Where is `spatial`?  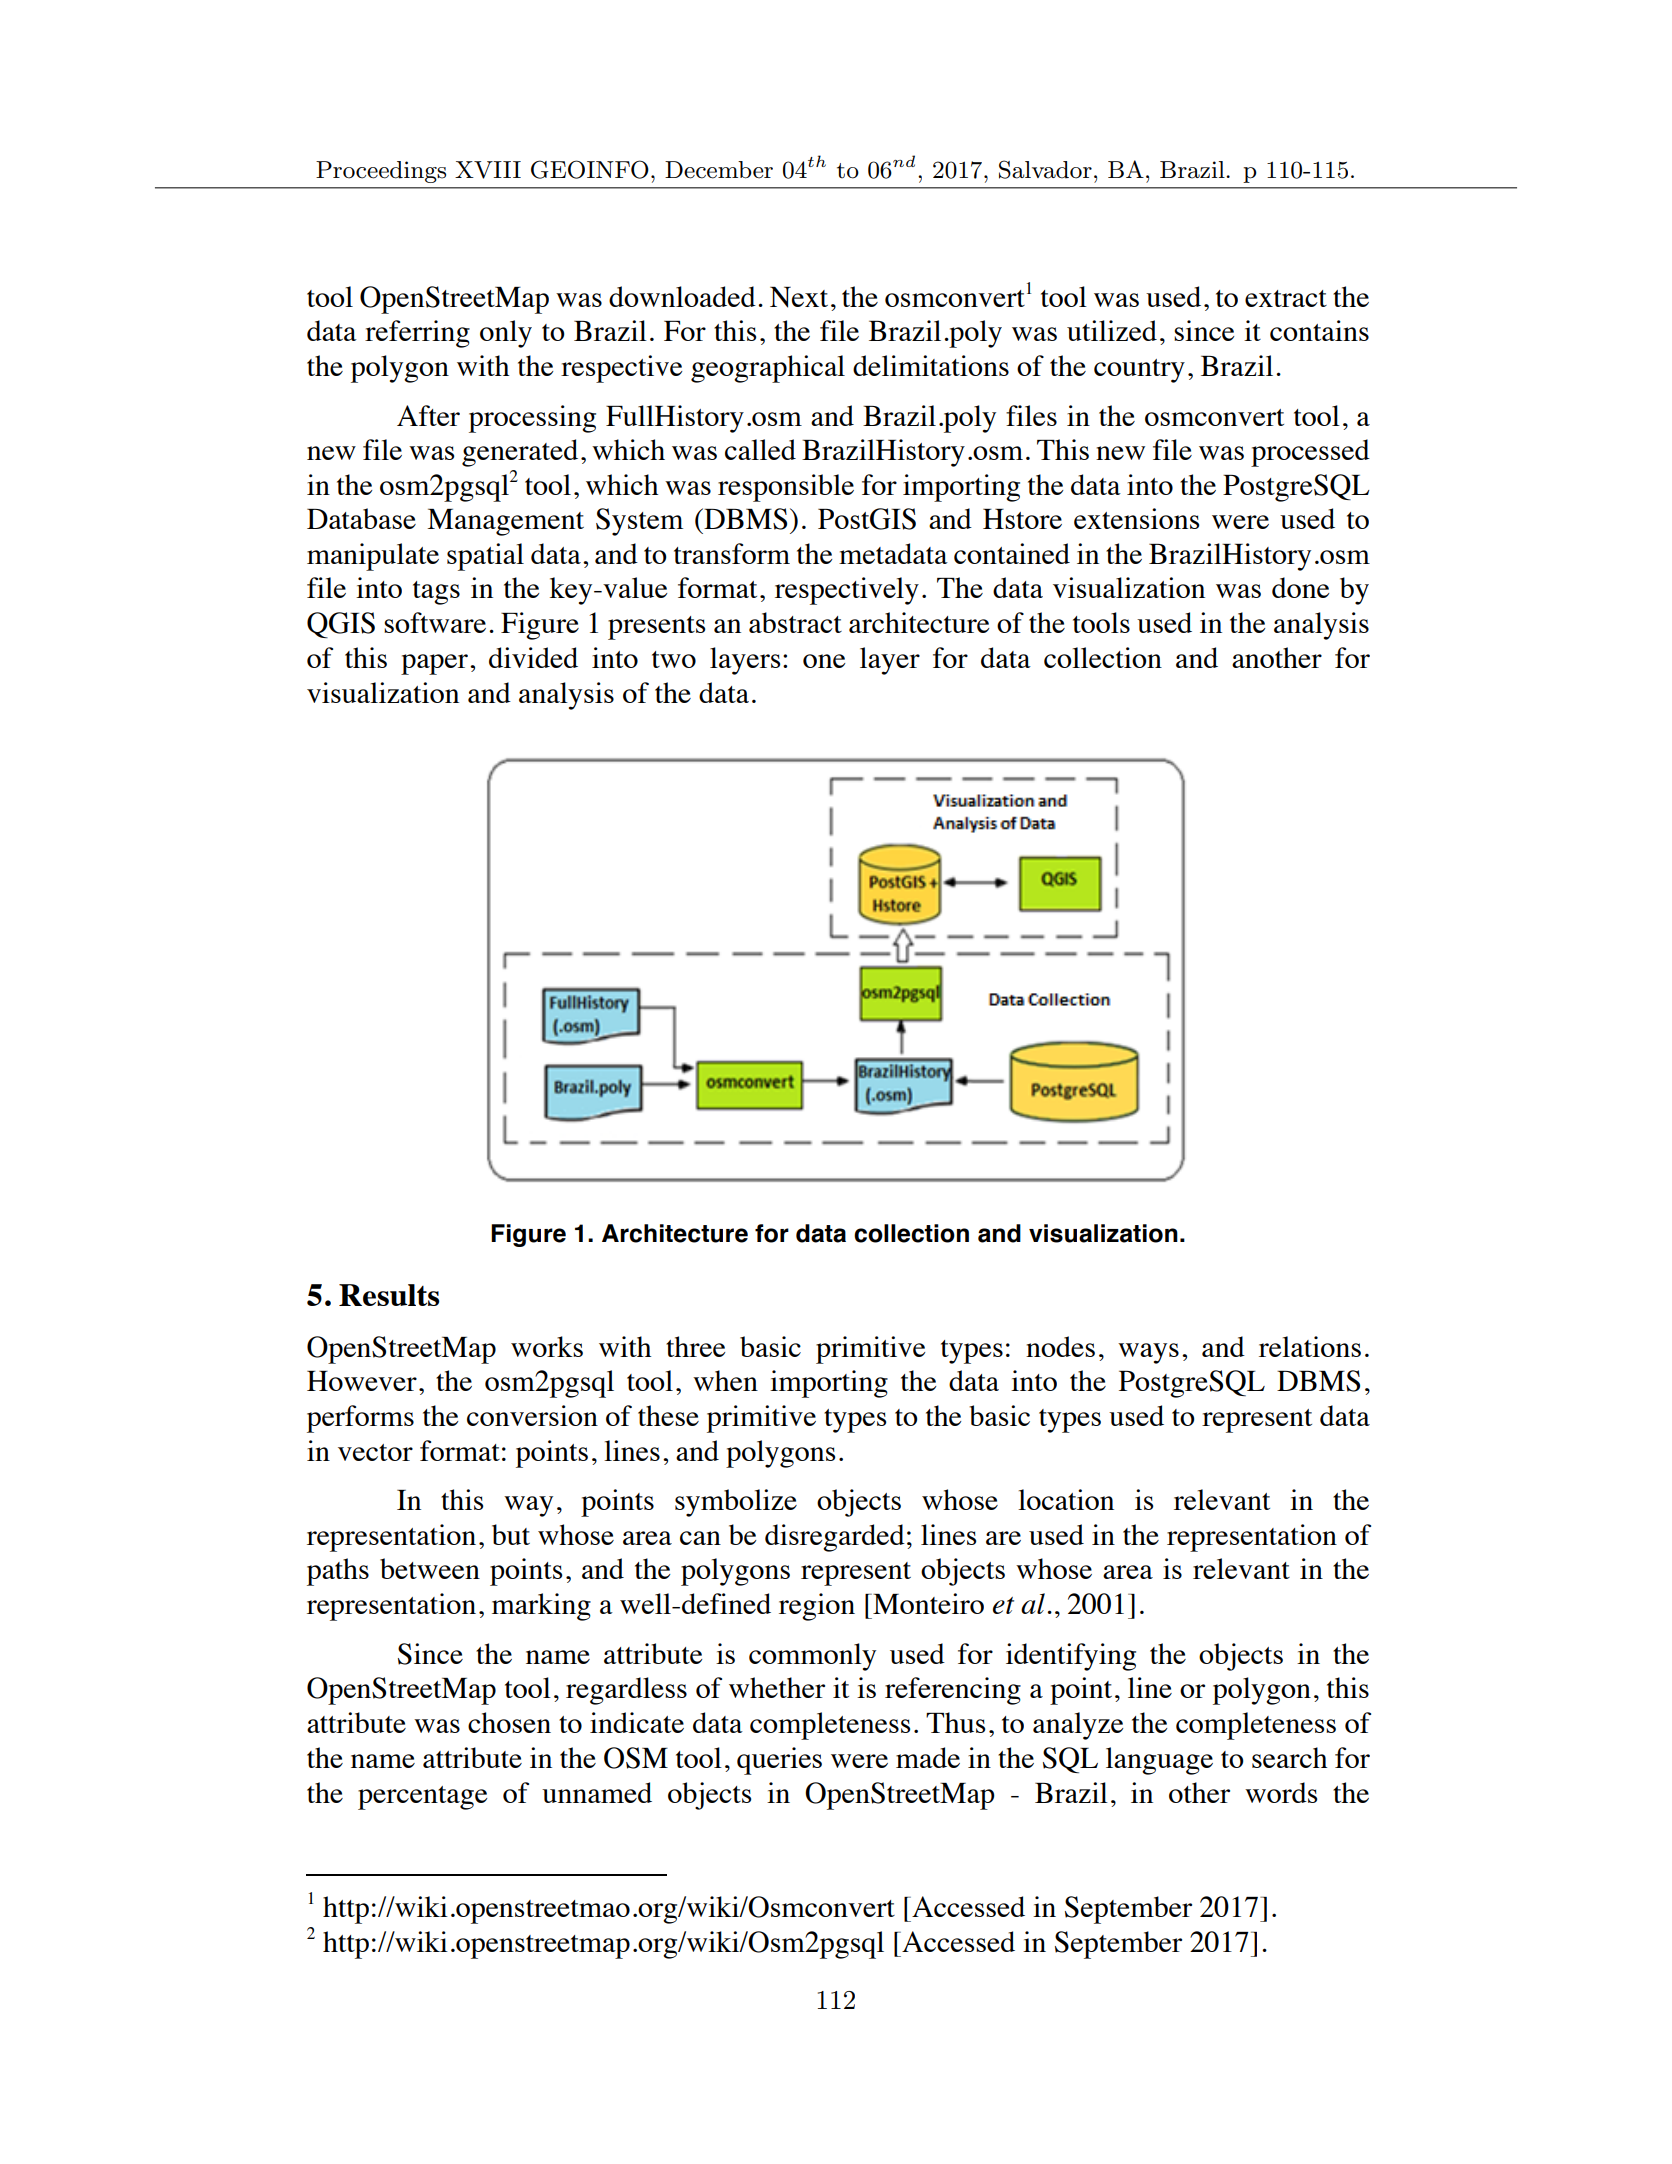
spatial is located at coordinates (485, 557).
